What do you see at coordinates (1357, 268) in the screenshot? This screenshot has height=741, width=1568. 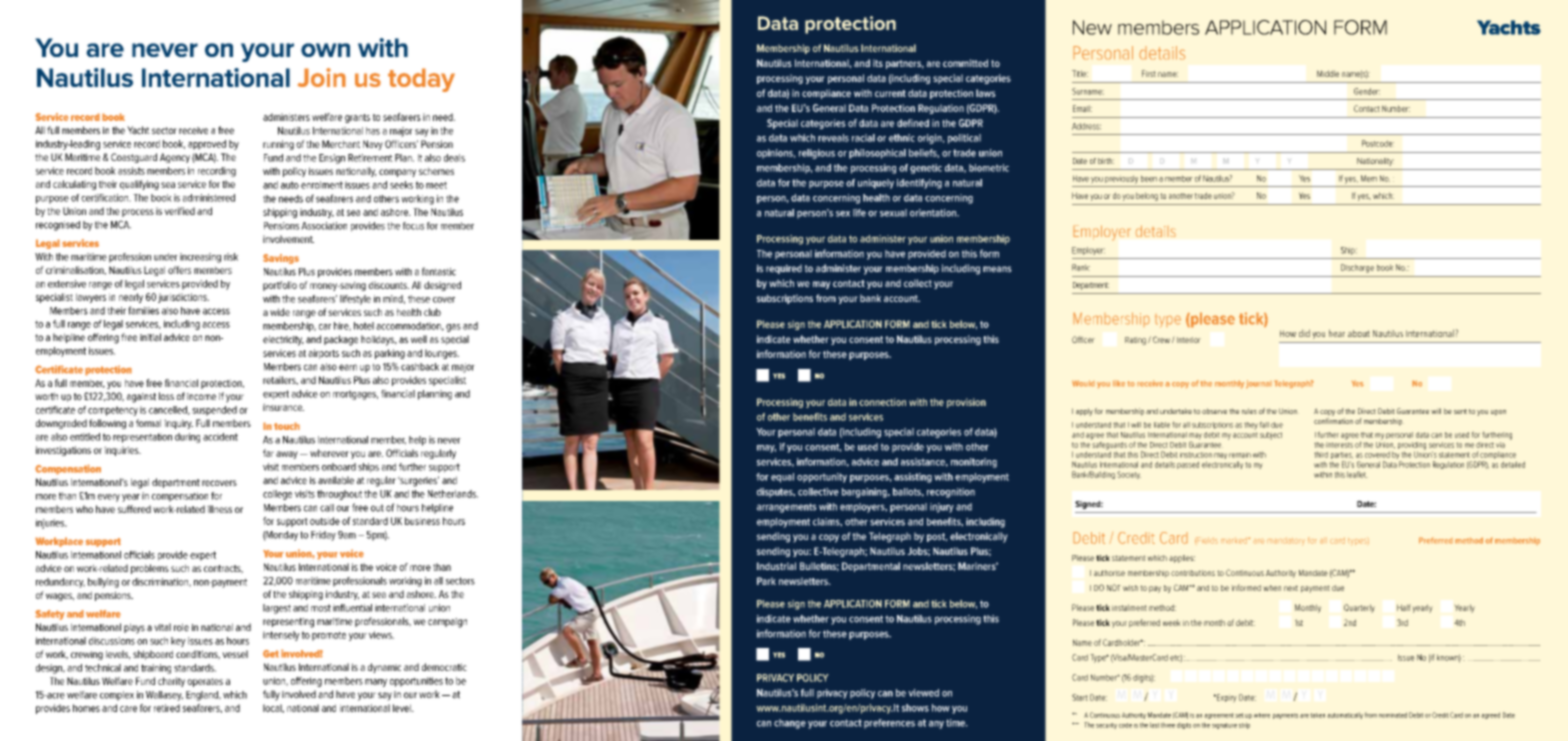 I see `Discharge` at bounding box center [1357, 268].
